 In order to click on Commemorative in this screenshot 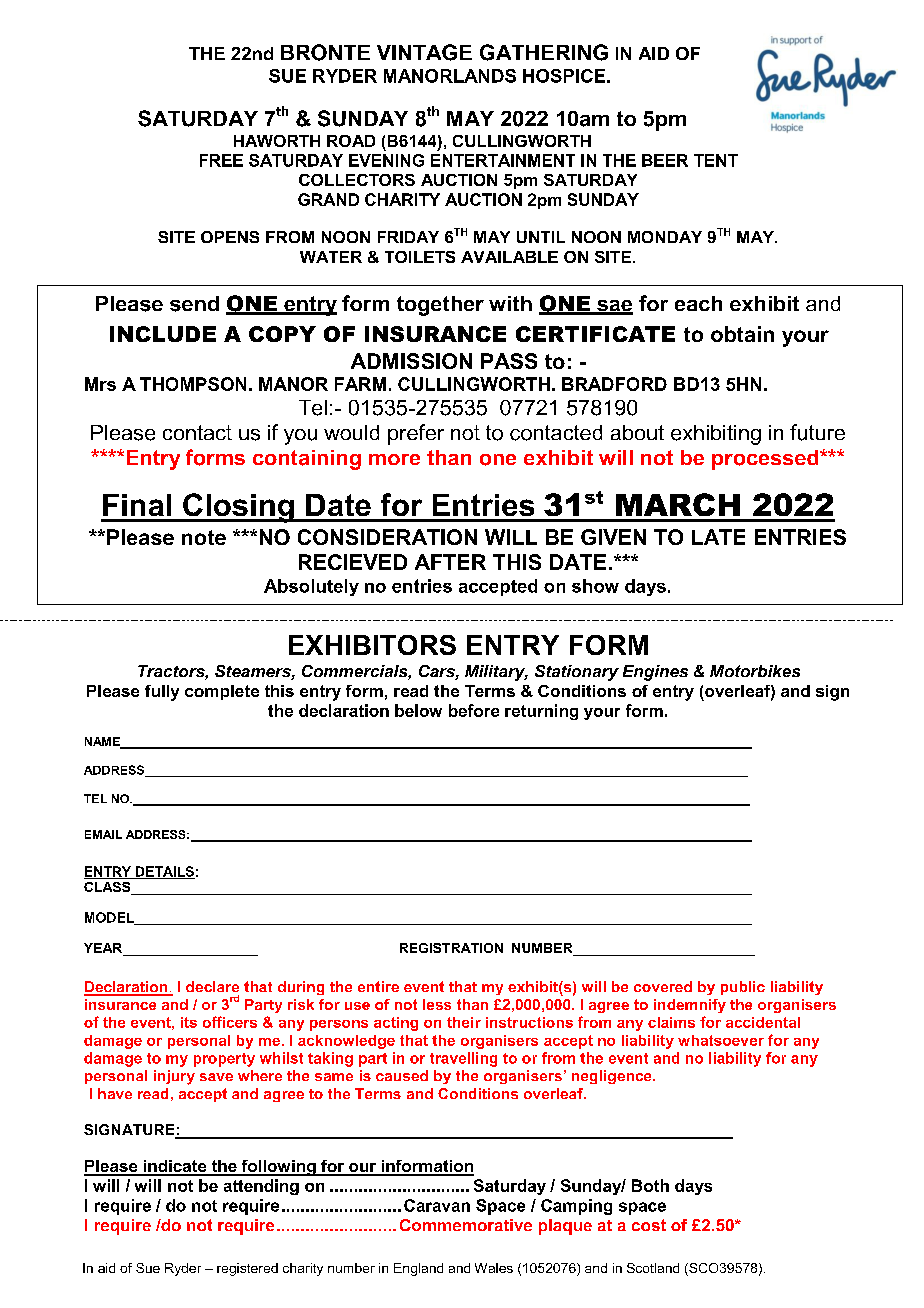, I will do `click(466, 1225)`.
